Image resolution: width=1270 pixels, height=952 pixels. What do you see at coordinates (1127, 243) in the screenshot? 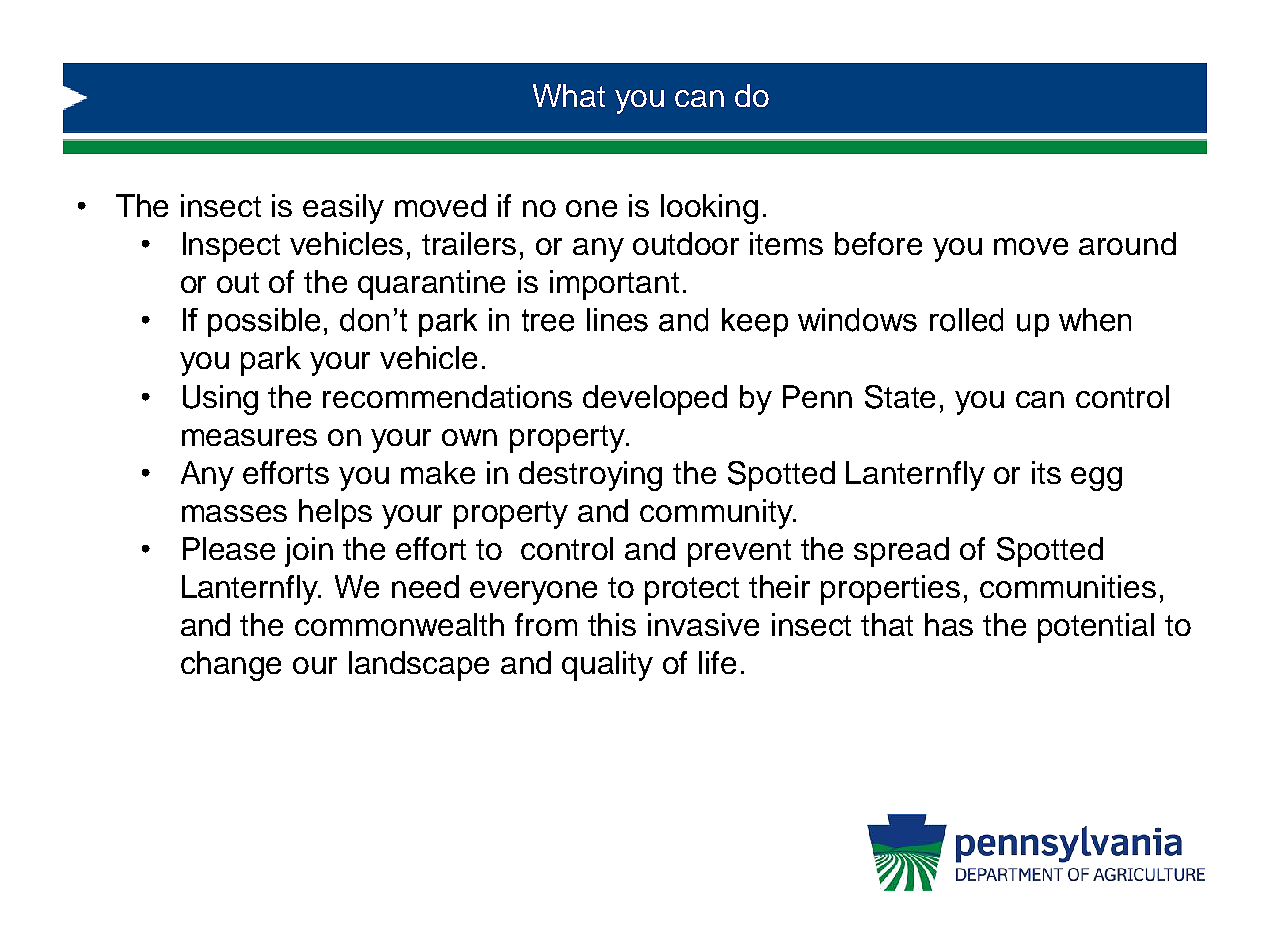
I see `around` at bounding box center [1127, 243].
